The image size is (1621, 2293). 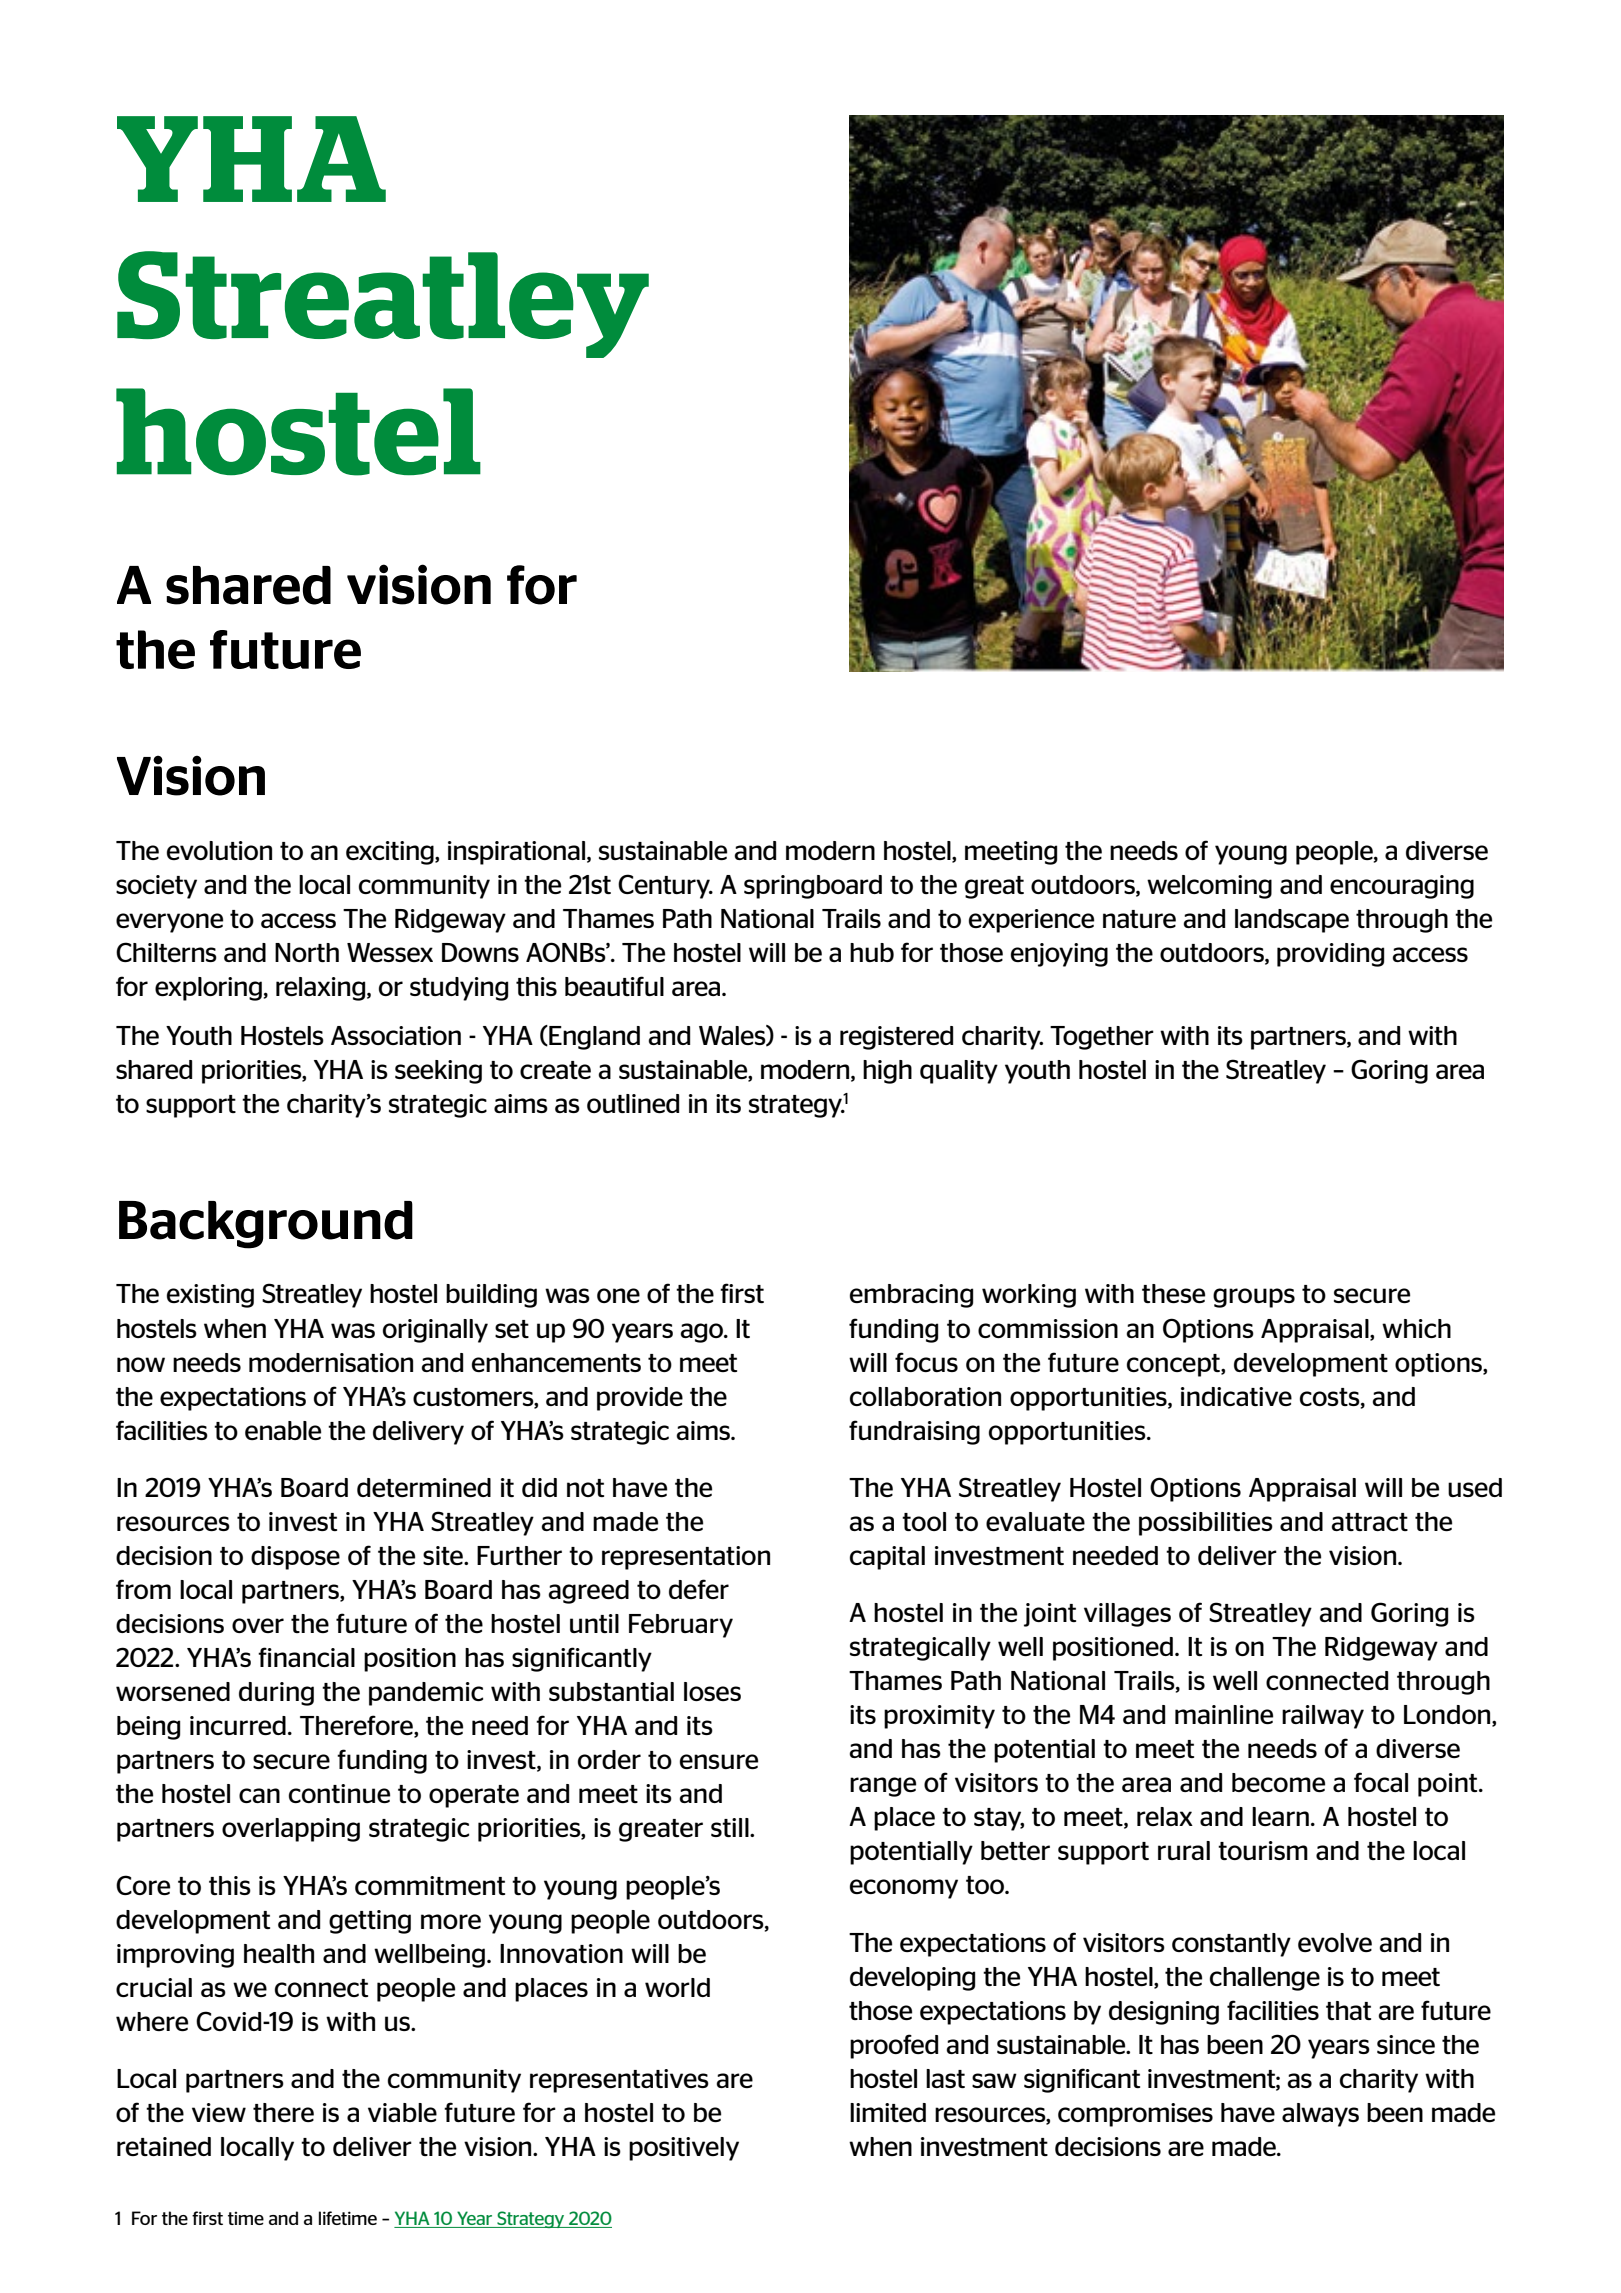 What do you see at coordinates (665, 886) in the screenshot?
I see `Century` at bounding box center [665, 886].
